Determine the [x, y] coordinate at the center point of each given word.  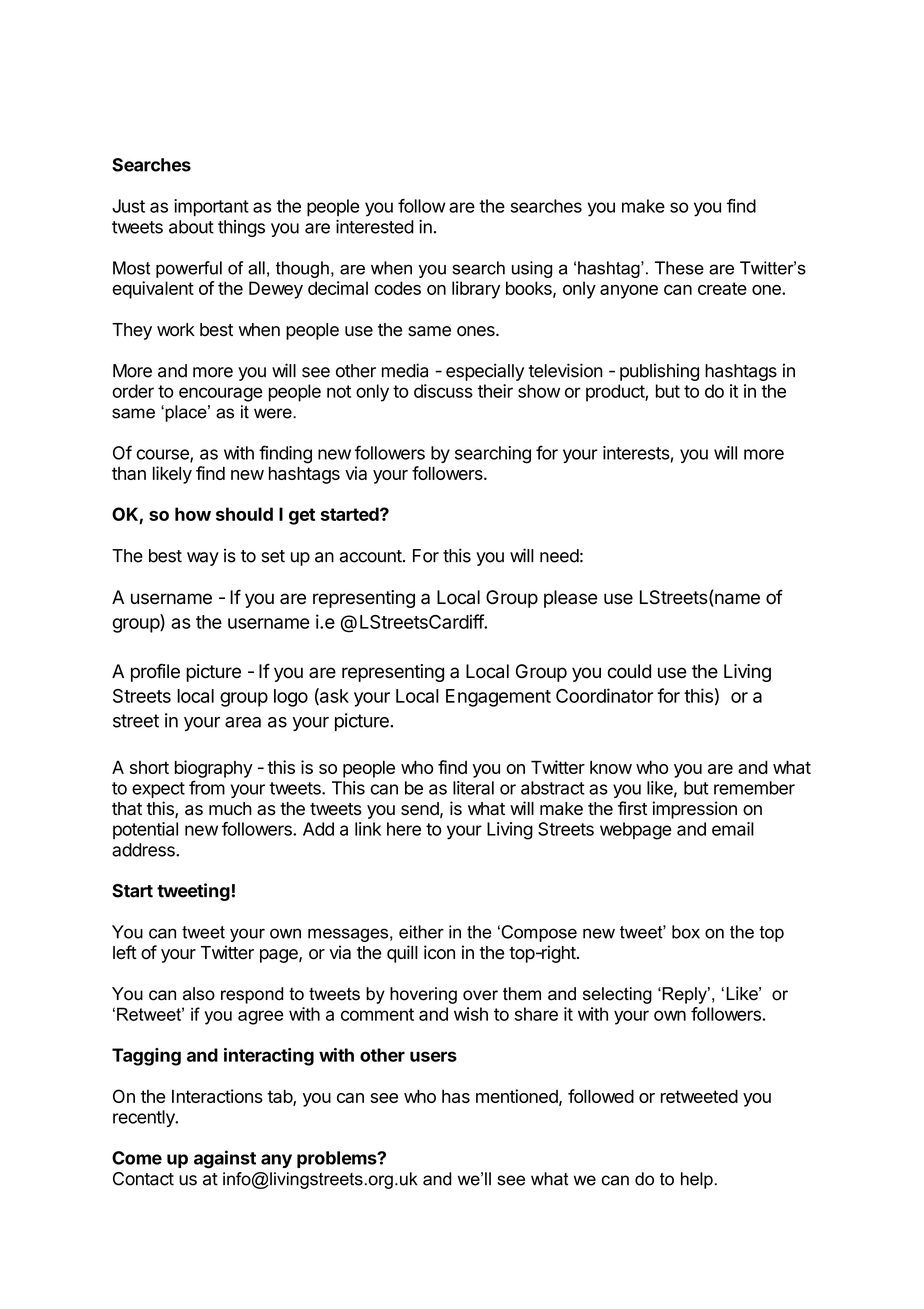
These [679, 268]
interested [375, 227]
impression [694, 810]
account [370, 556]
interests [636, 453]
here [404, 829]
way [203, 559]
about [191, 227]
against [225, 1159]
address [144, 850]
